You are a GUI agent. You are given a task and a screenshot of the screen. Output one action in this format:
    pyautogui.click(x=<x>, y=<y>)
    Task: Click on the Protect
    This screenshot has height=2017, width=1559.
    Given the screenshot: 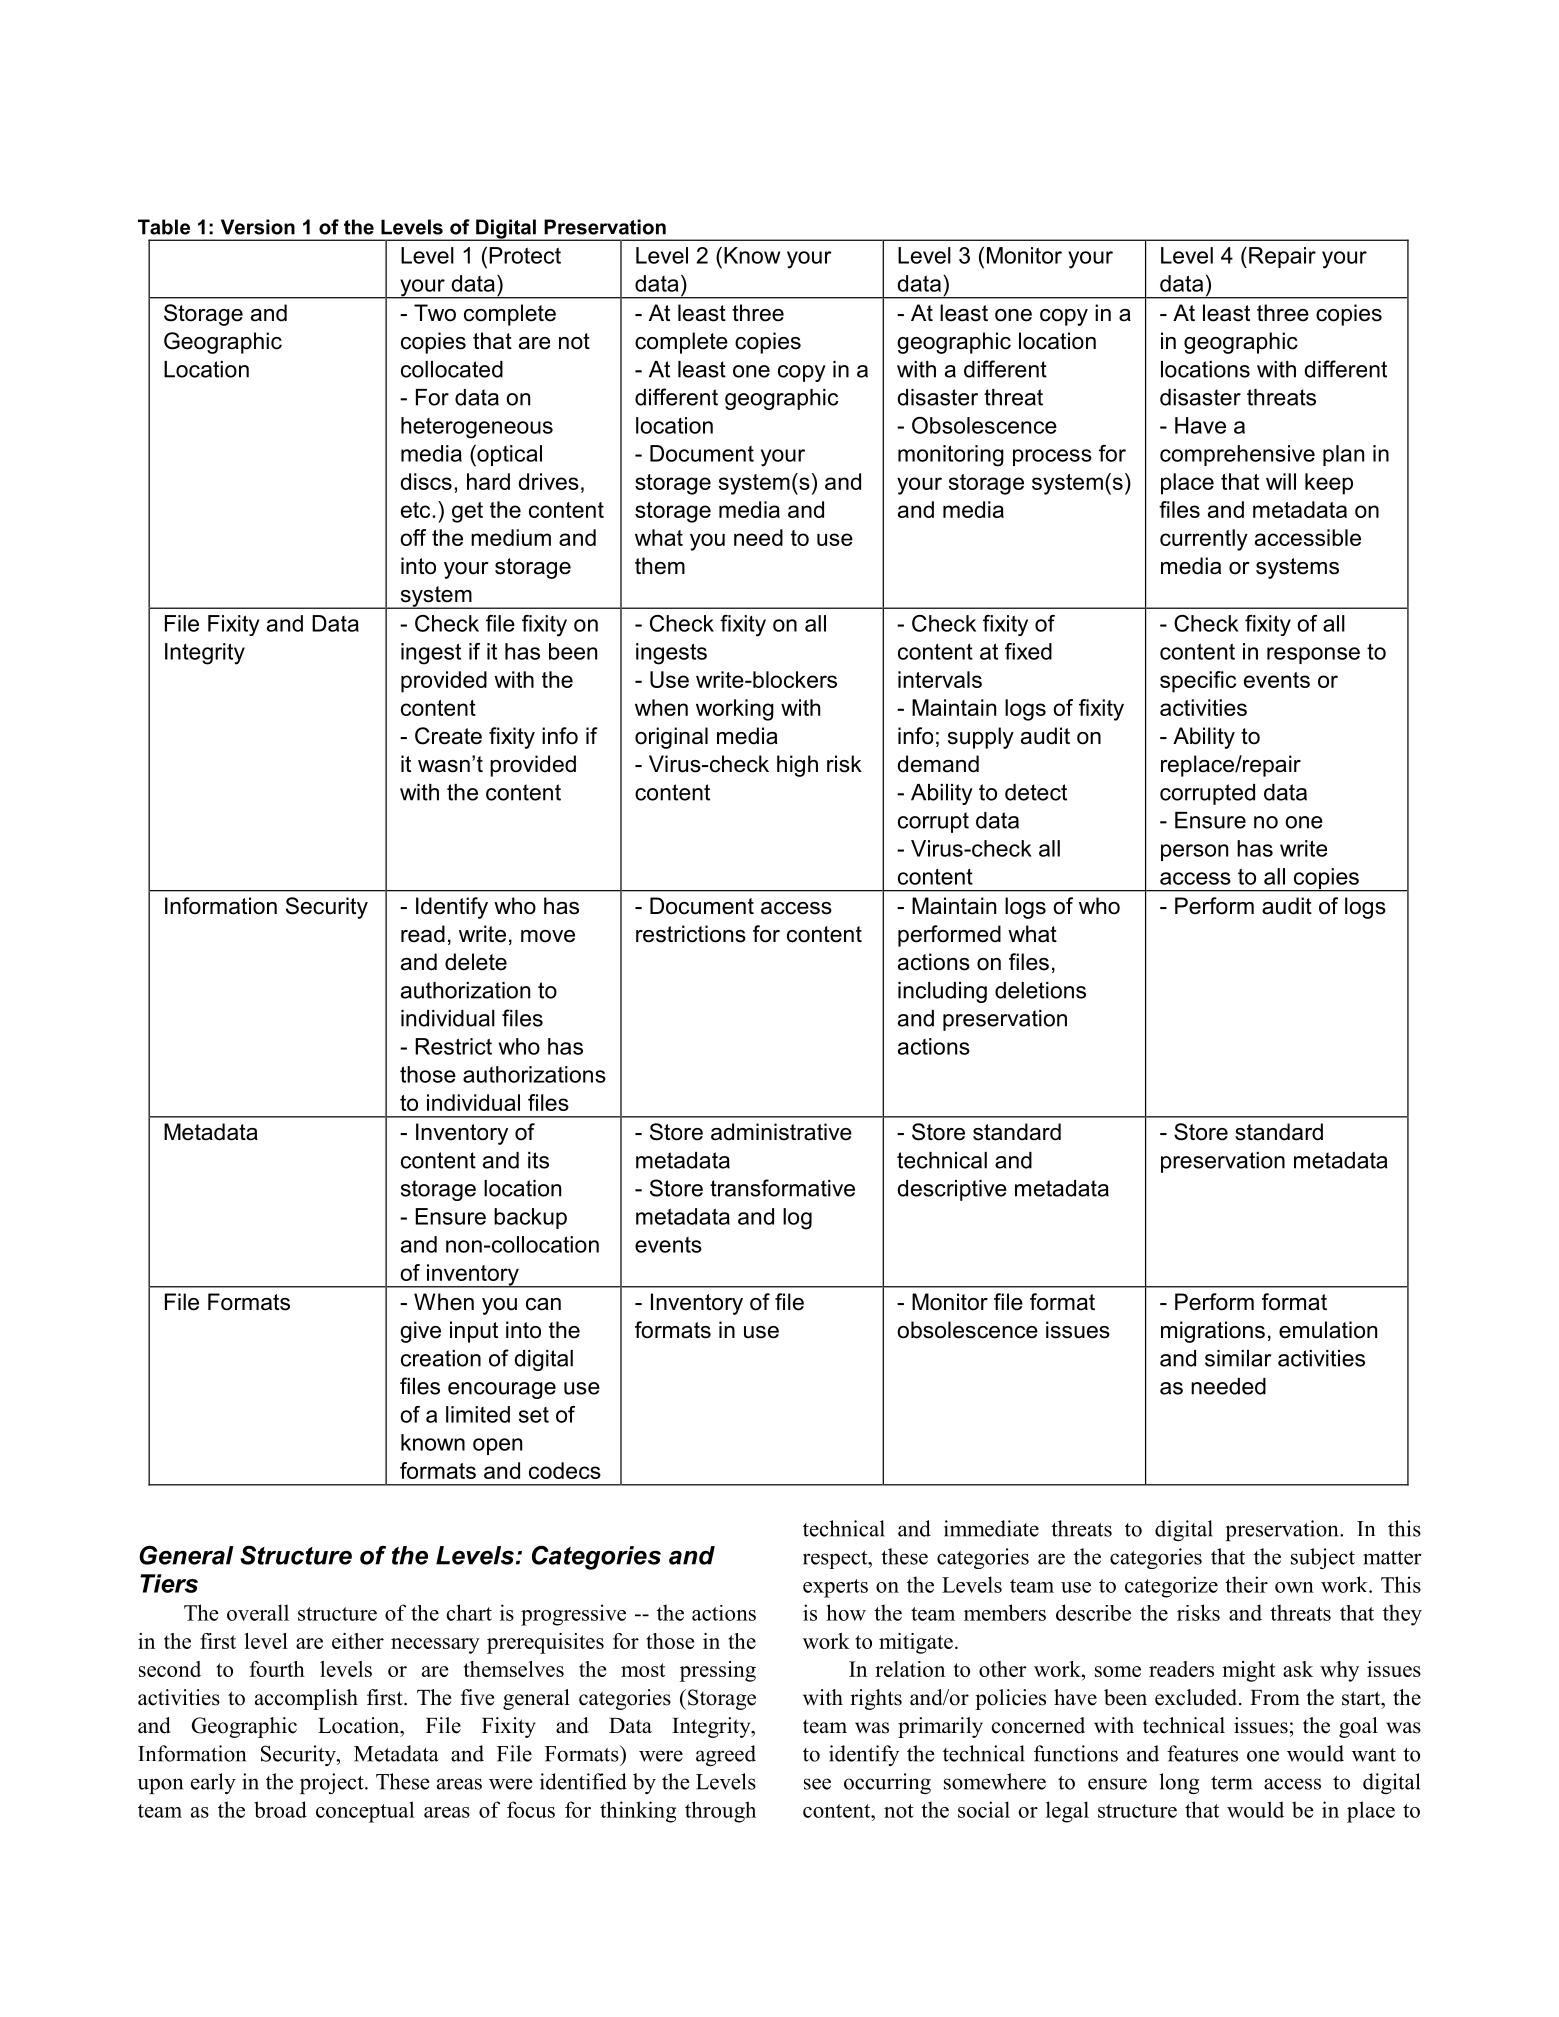 What is the action you would take?
    pyautogui.click(x=525, y=255)
